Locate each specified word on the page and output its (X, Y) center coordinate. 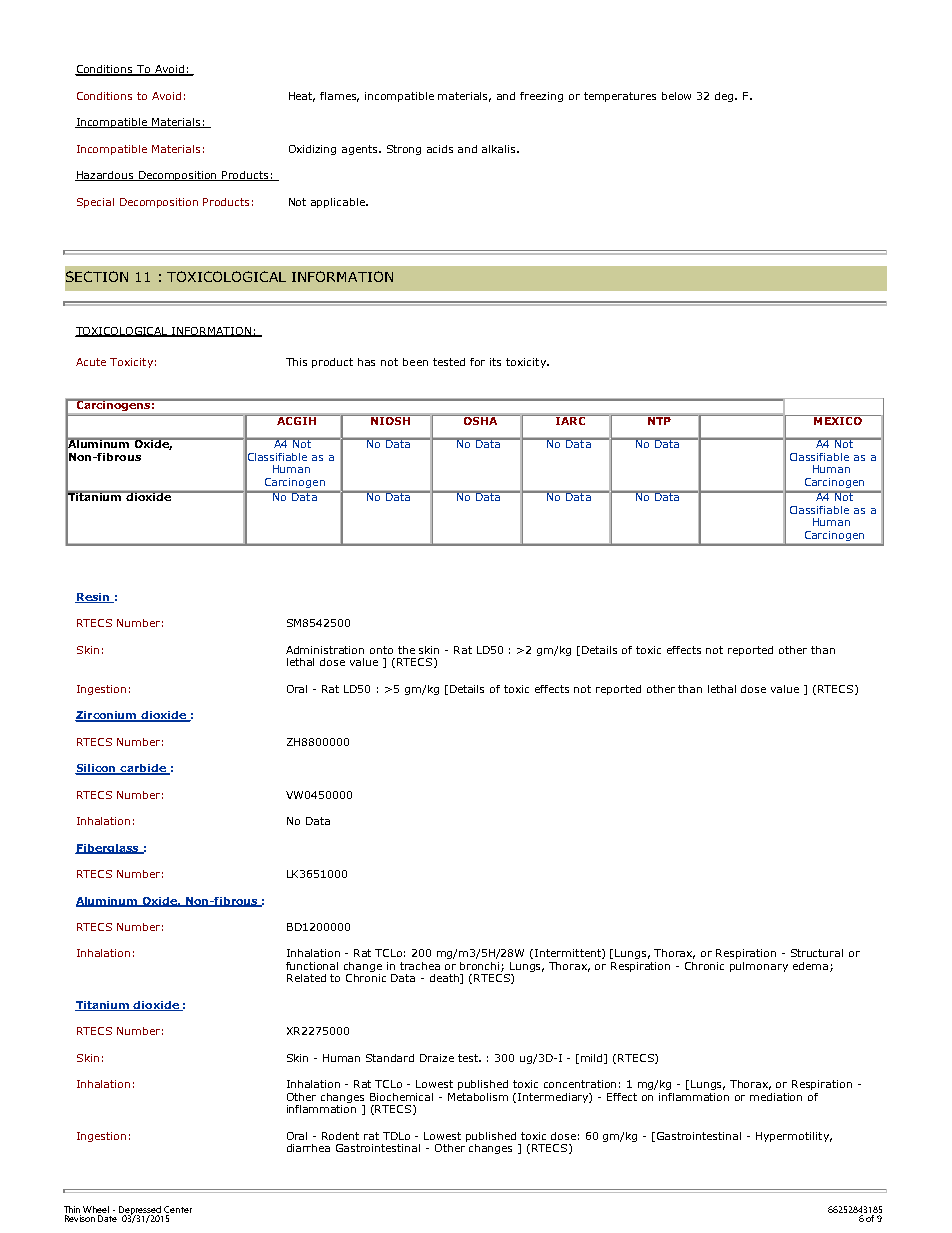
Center (178, 1209)
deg (725, 97)
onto (381, 650)
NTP (659, 420)
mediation (776, 1097)
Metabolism (478, 1097)
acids (440, 149)
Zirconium (107, 716)
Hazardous (105, 176)
